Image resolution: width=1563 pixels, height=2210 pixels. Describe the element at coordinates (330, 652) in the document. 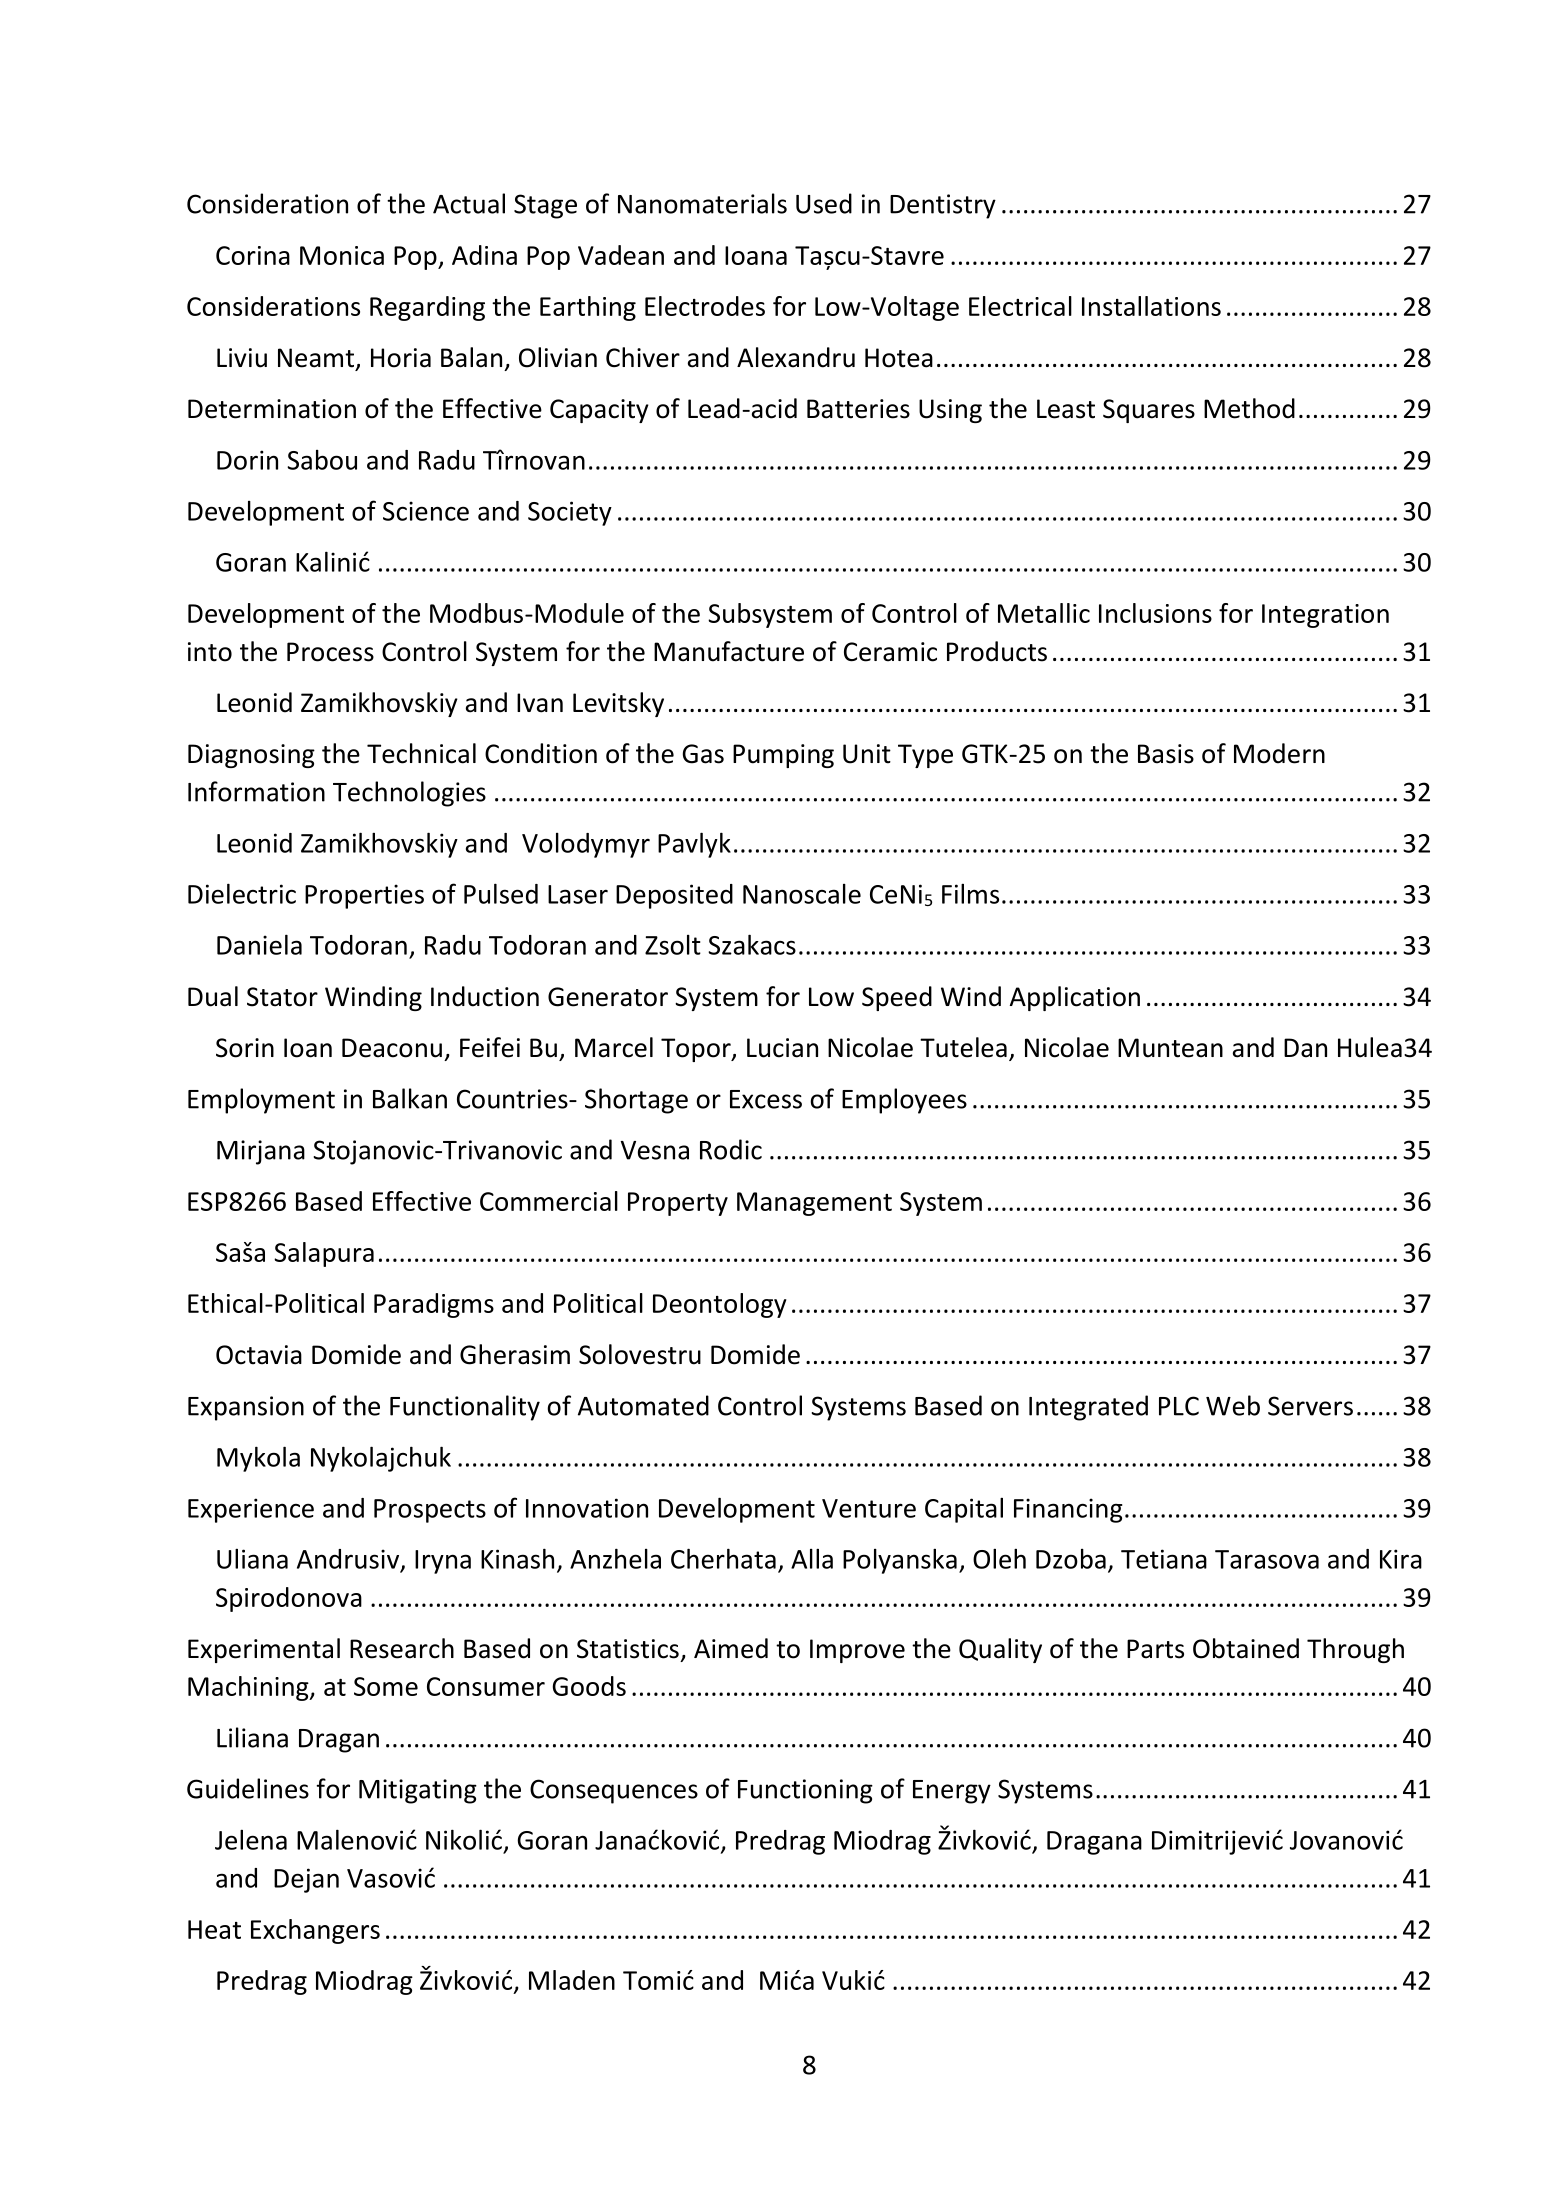

I see `Process` at that location.
